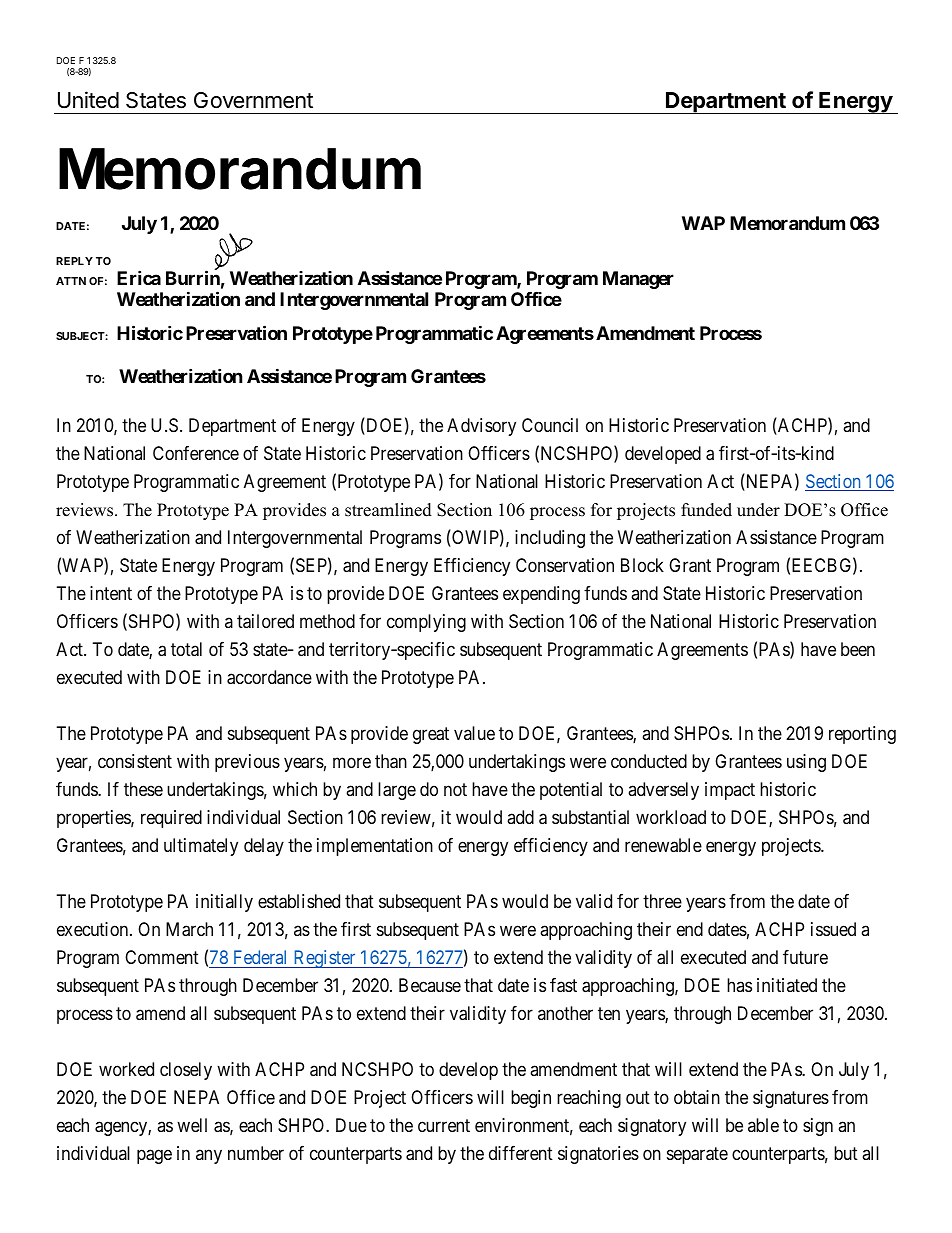 The image size is (952, 1233). What do you see at coordinates (88, 100) in the page?
I see `United` at bounding box center [88, 100].
